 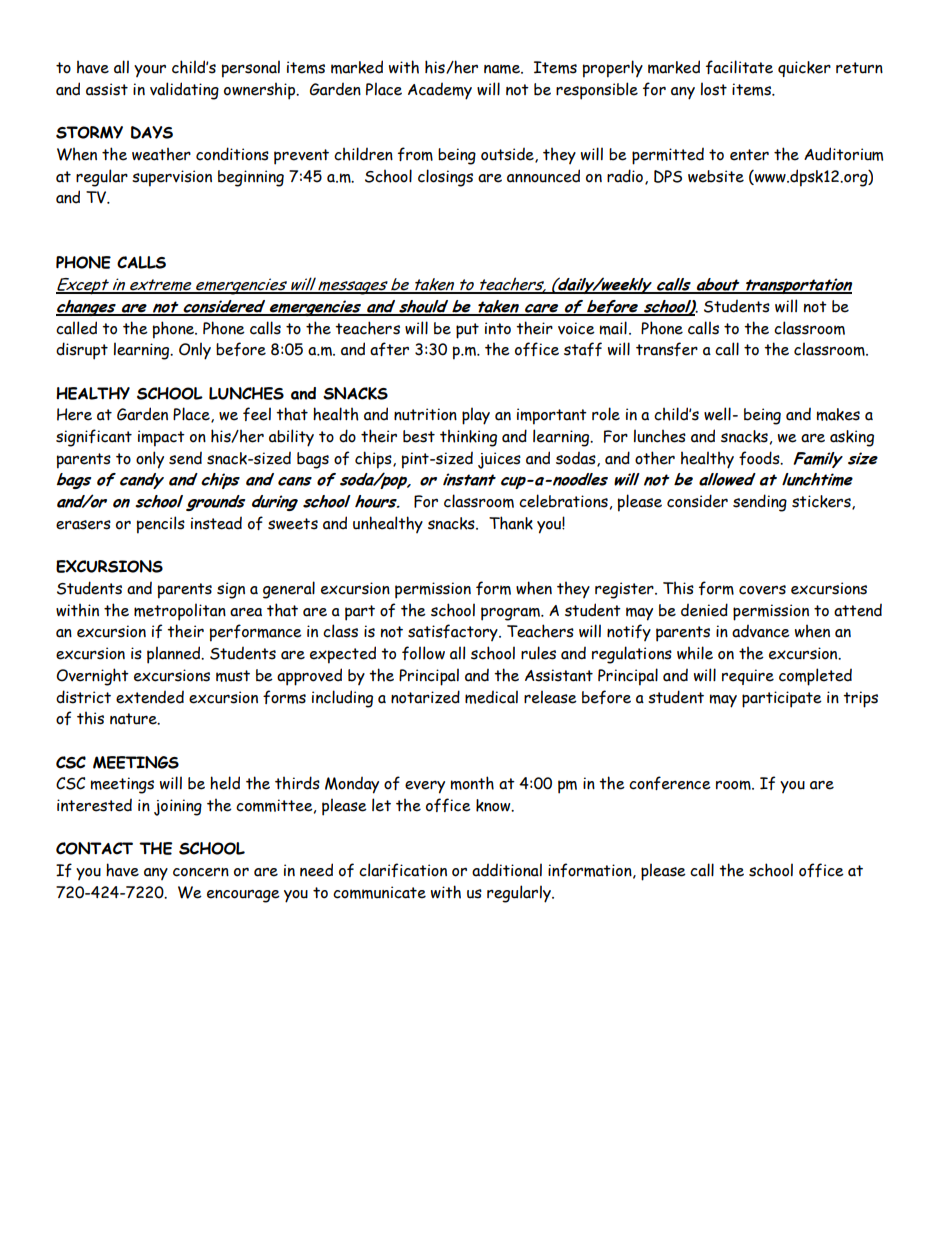 I want to click on Academy, so click(x=440, y=91).
